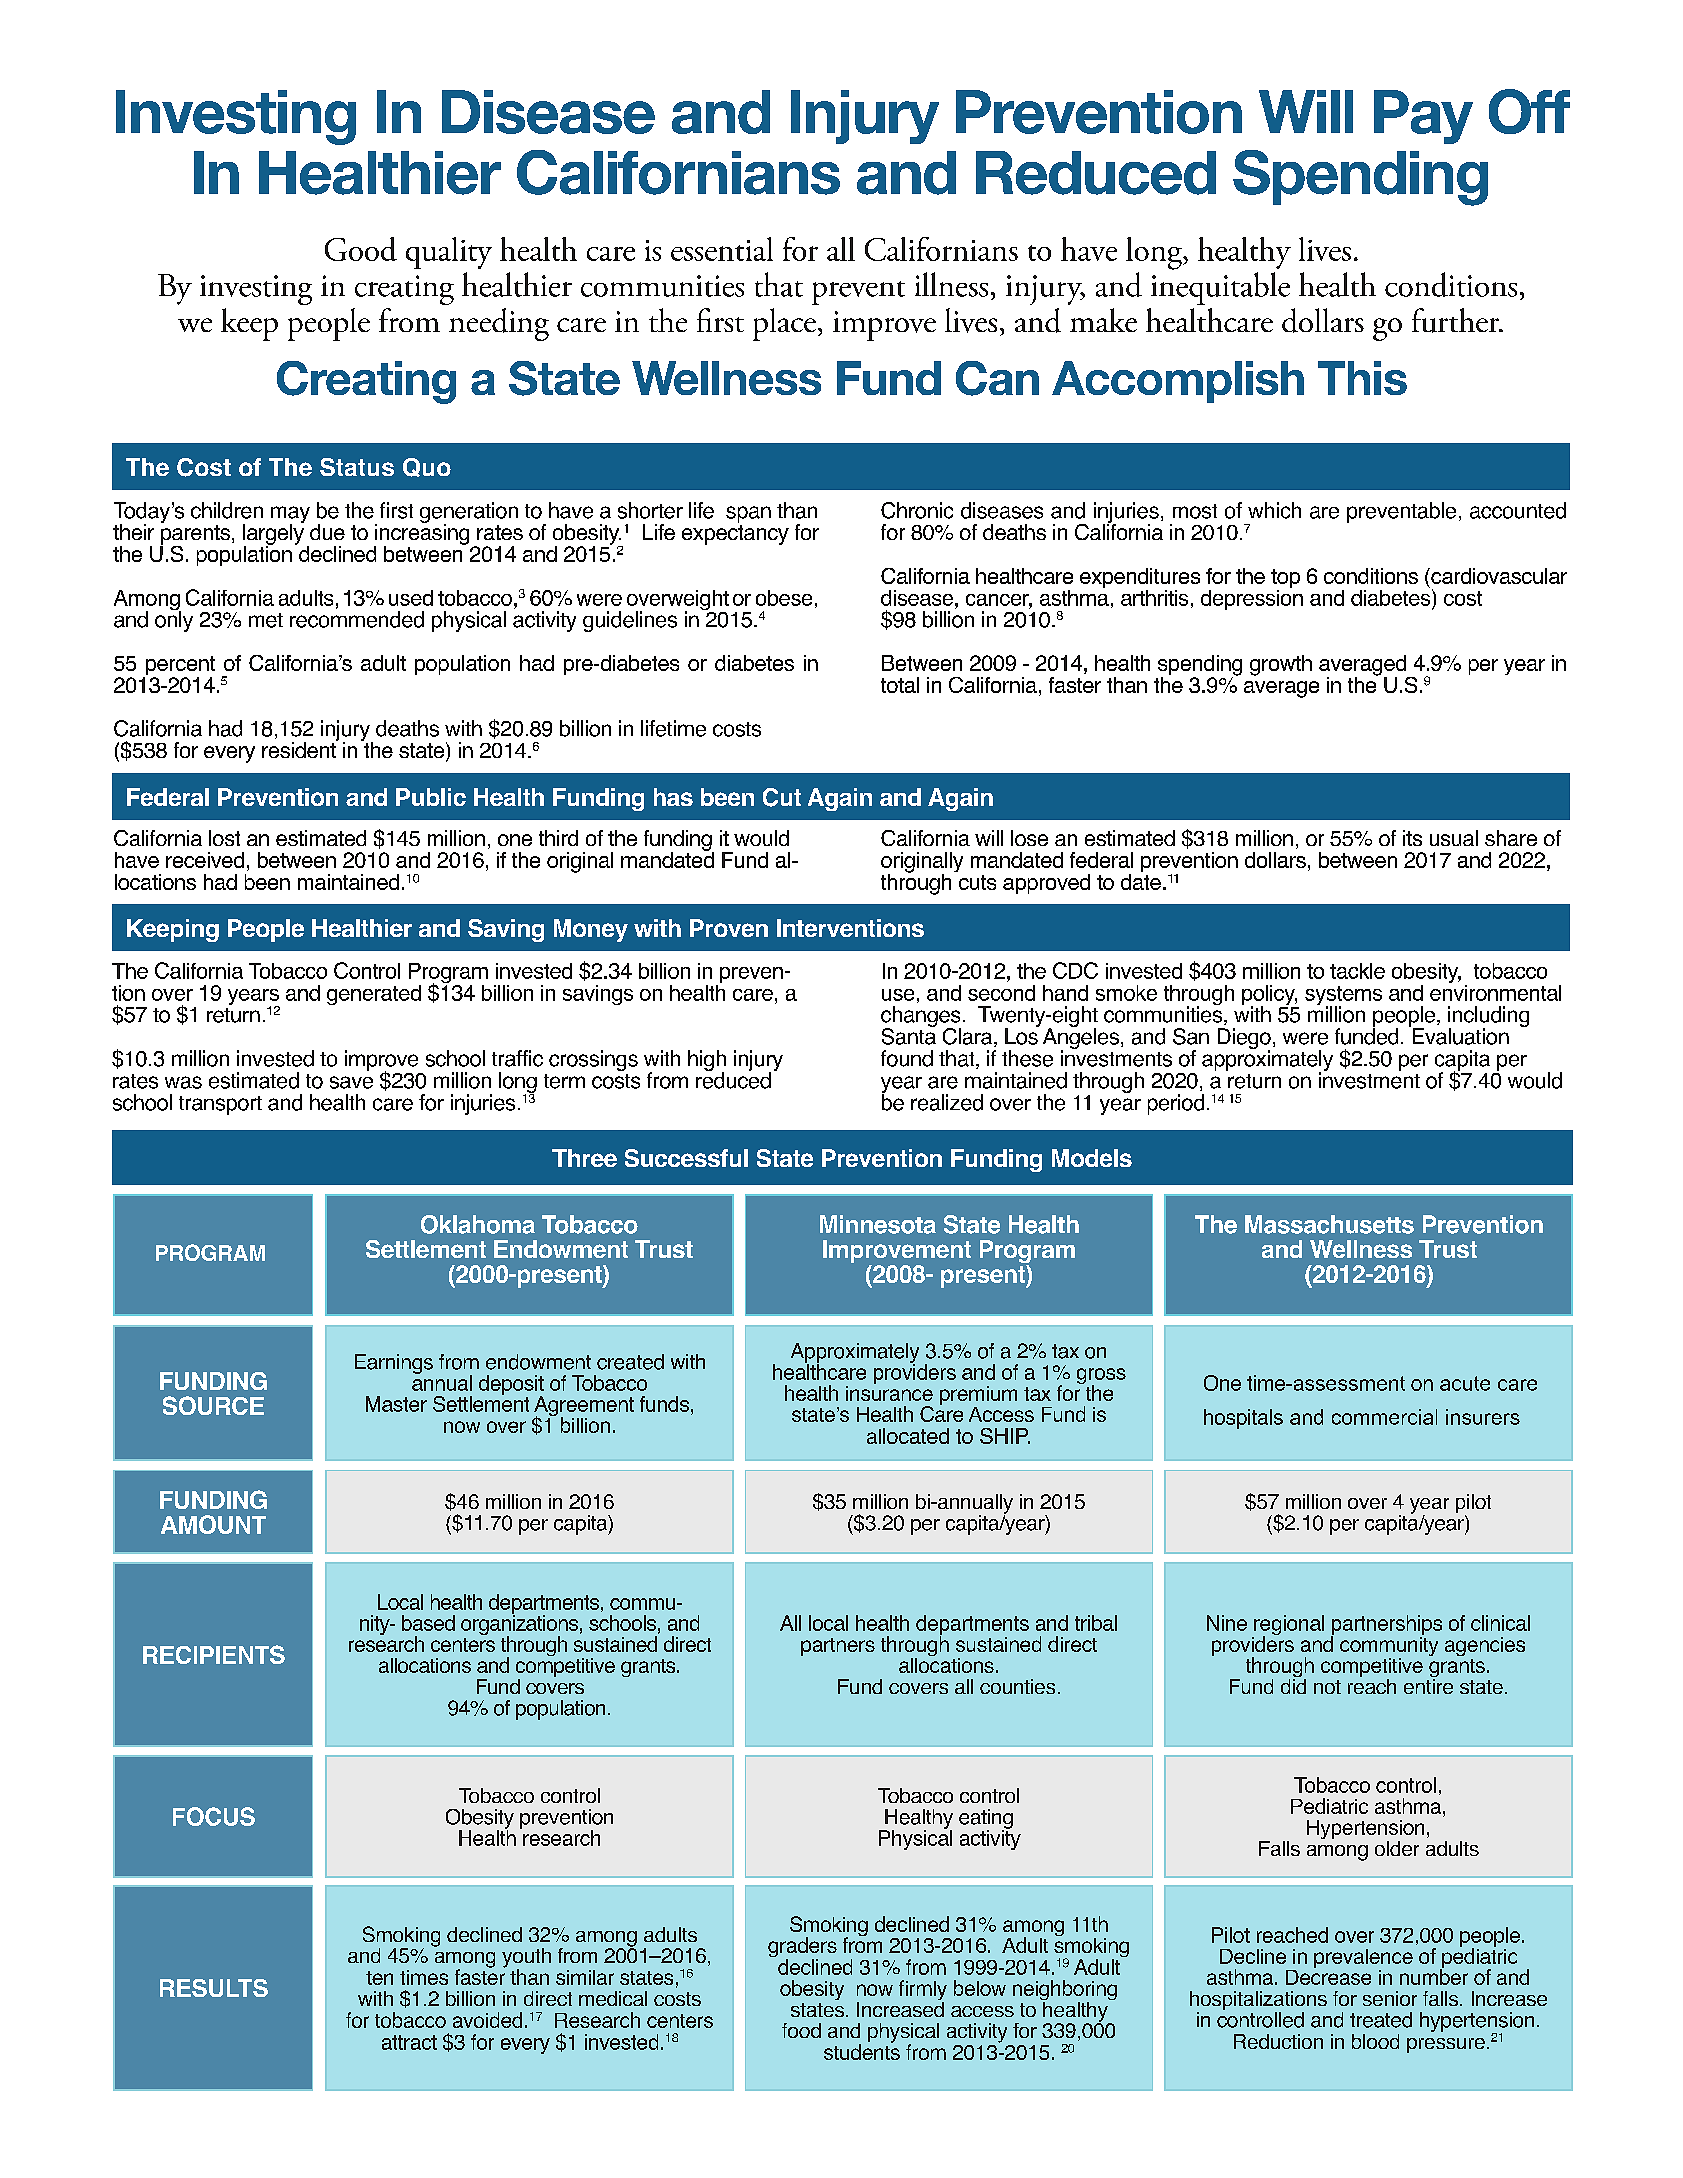 The image size is (1683, 2178). What do you see at coordinates (361, 249) in the screenshot?
I see `Good` at bounding box center [361, 249].
